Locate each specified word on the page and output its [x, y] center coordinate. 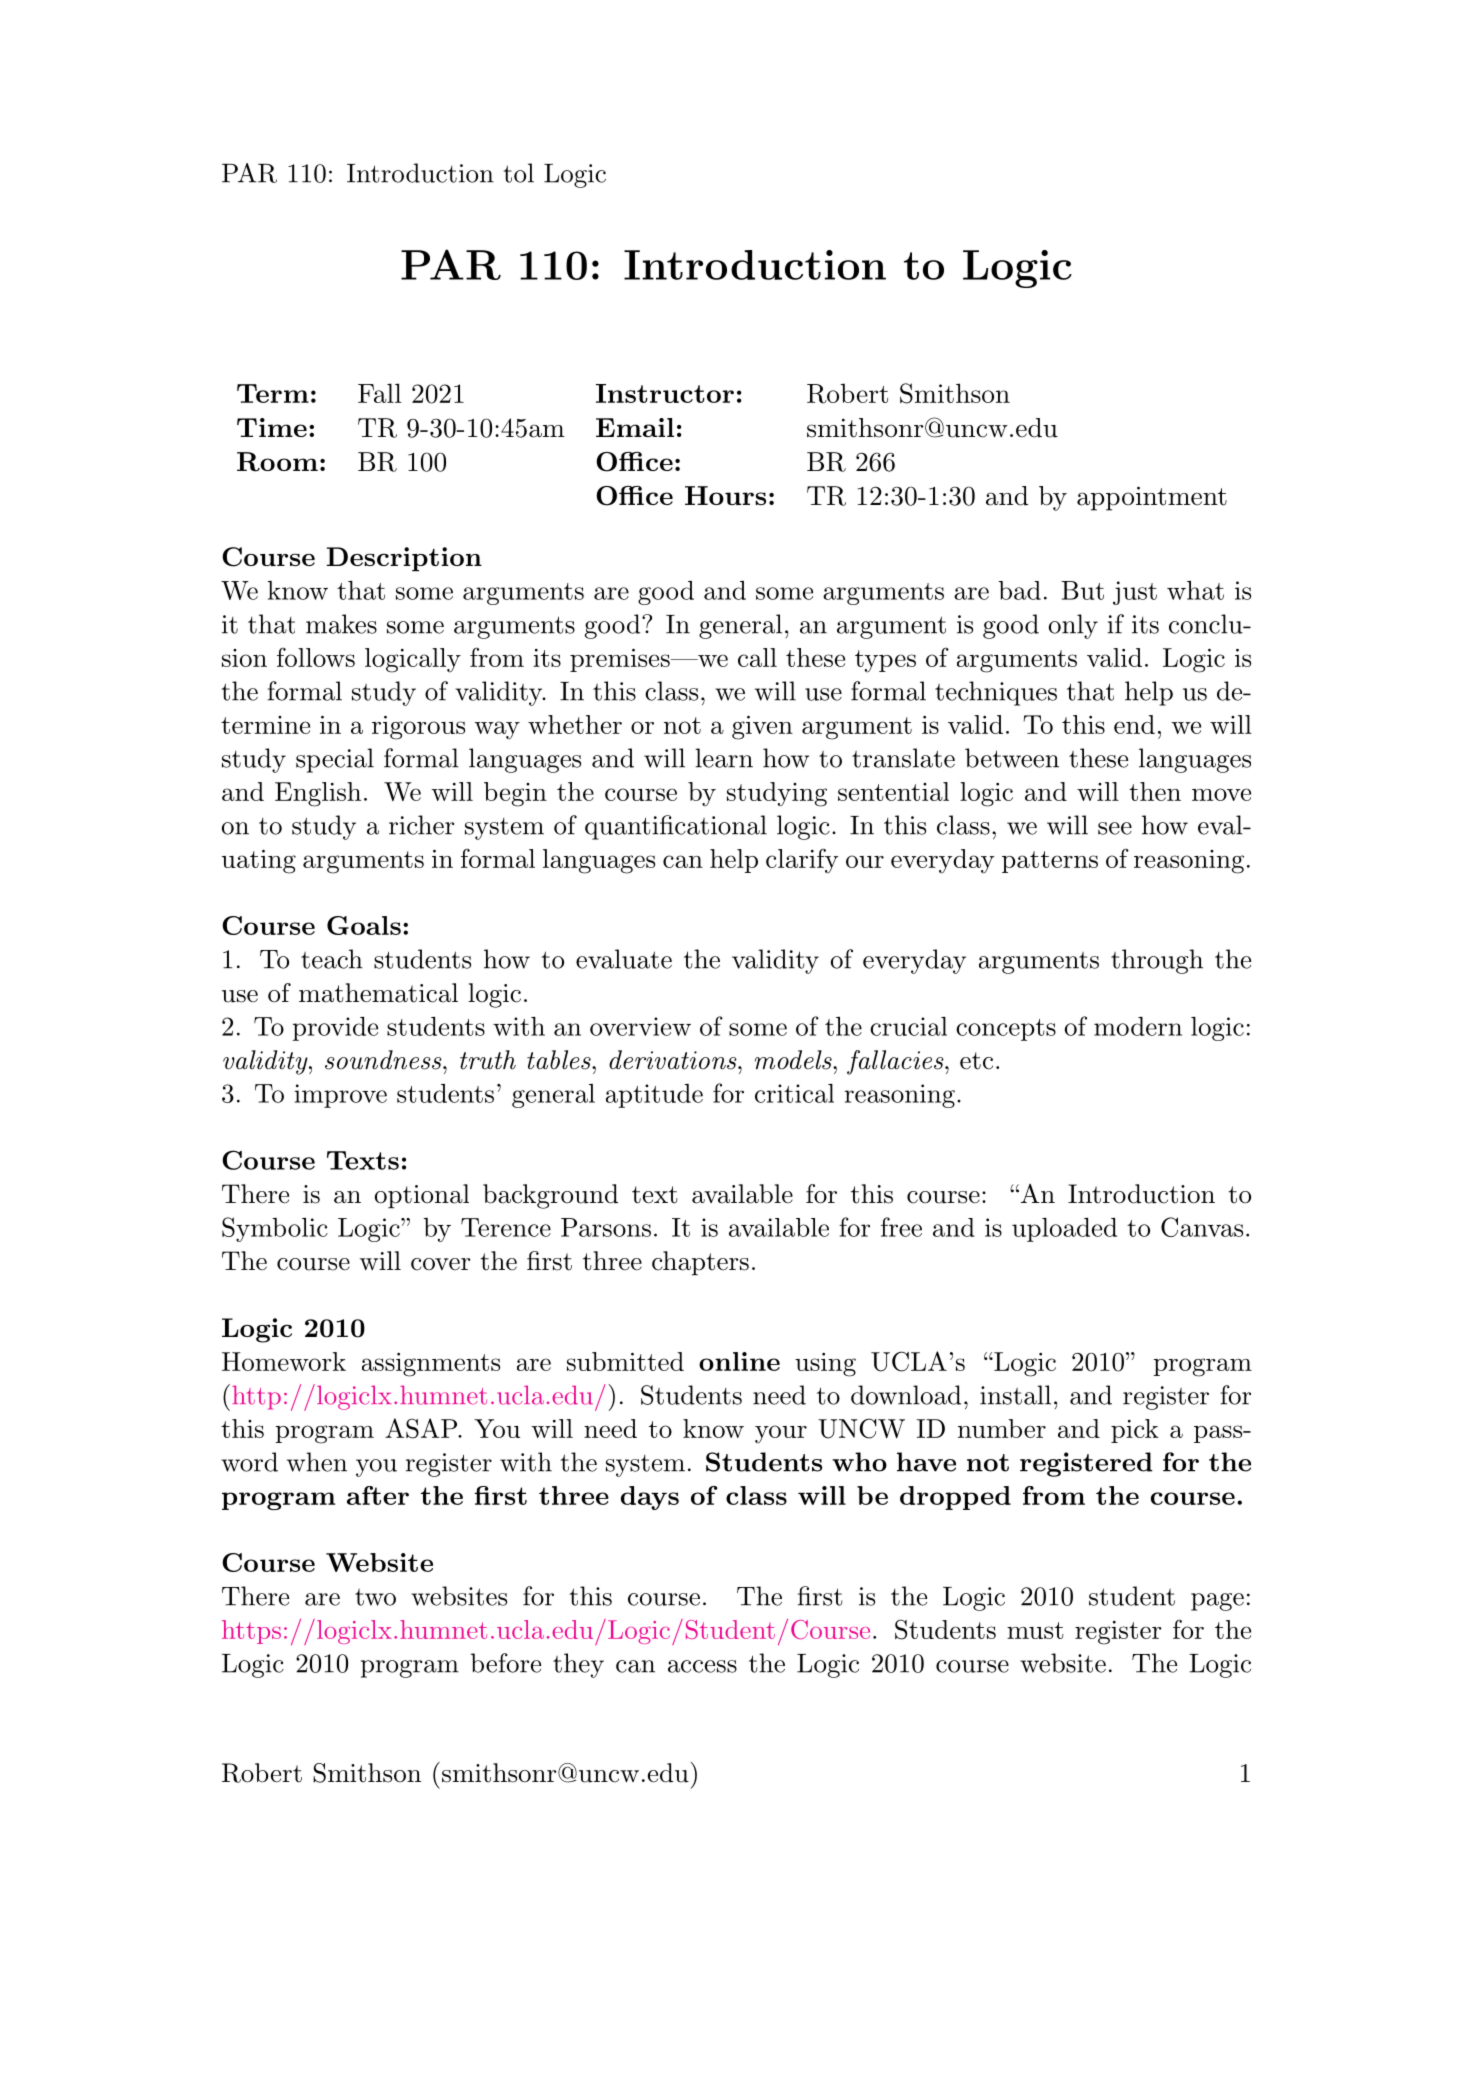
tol [518, 173]
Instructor [665, 393]
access [702, 1666]
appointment [1152, 498]
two [375, 1597]
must [1035, 1630]
